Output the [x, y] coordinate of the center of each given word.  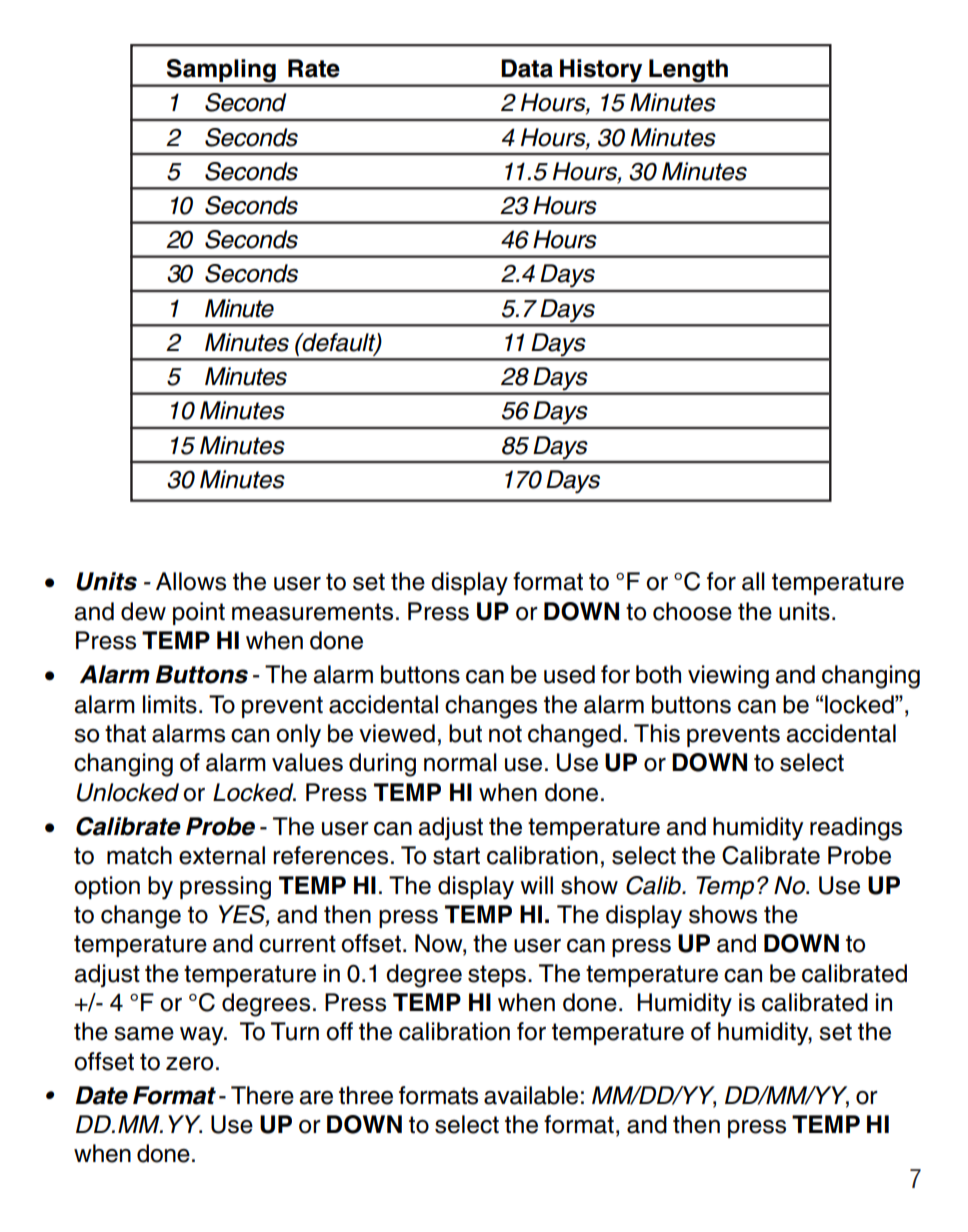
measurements [312, 612]
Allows [191, 581]
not [505, 734]
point [199, 613]
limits [170, 704]
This [657, 733]
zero [189, 1064]
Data [527, 68]
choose [692, 611]
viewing [728, 677]
